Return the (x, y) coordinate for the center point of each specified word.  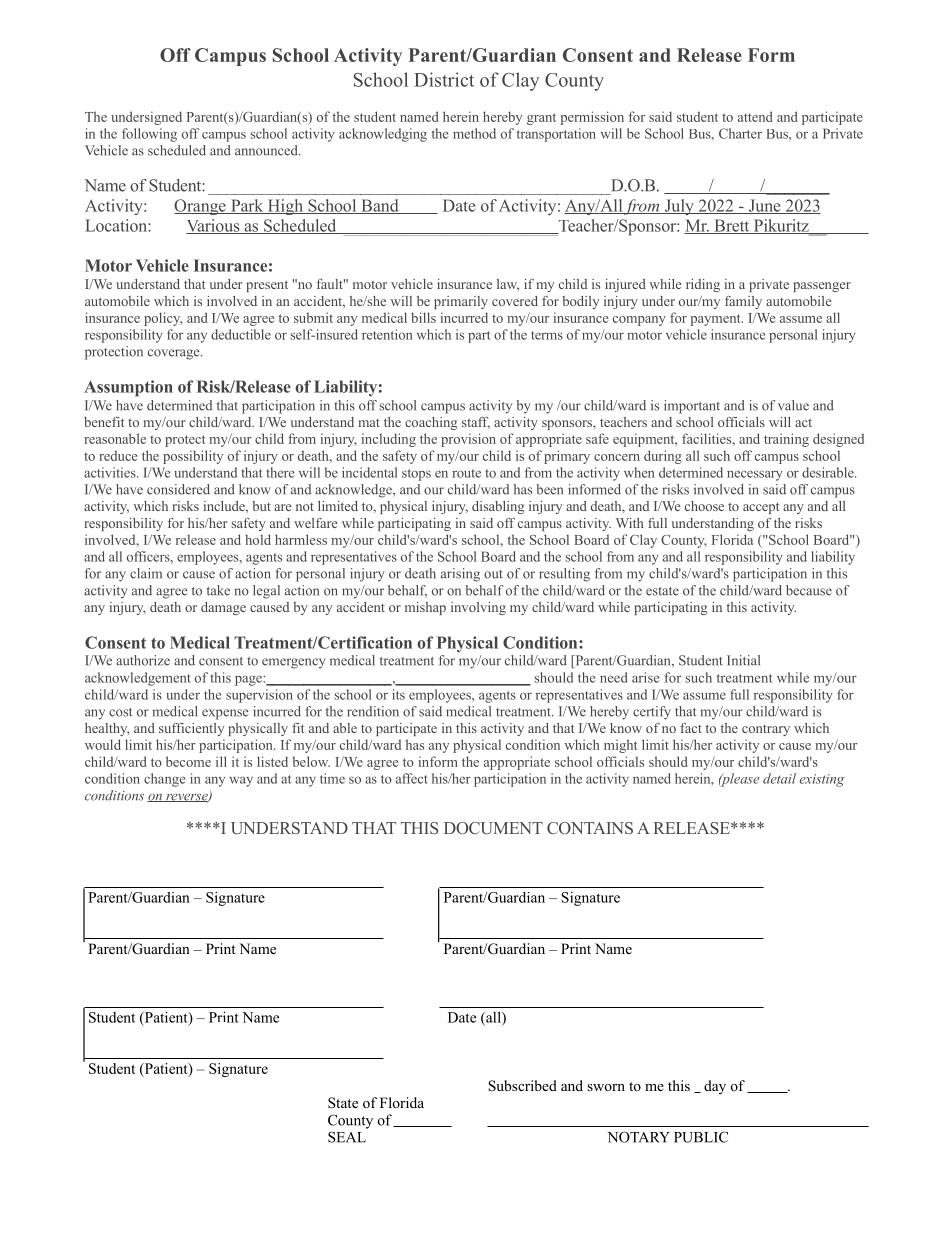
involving (478, 608)
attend (755, 116)
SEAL (347, 1137)
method (474, 133)
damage (223, 608)
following (149, 135)
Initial (743, 660)
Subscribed (522, 1086)
